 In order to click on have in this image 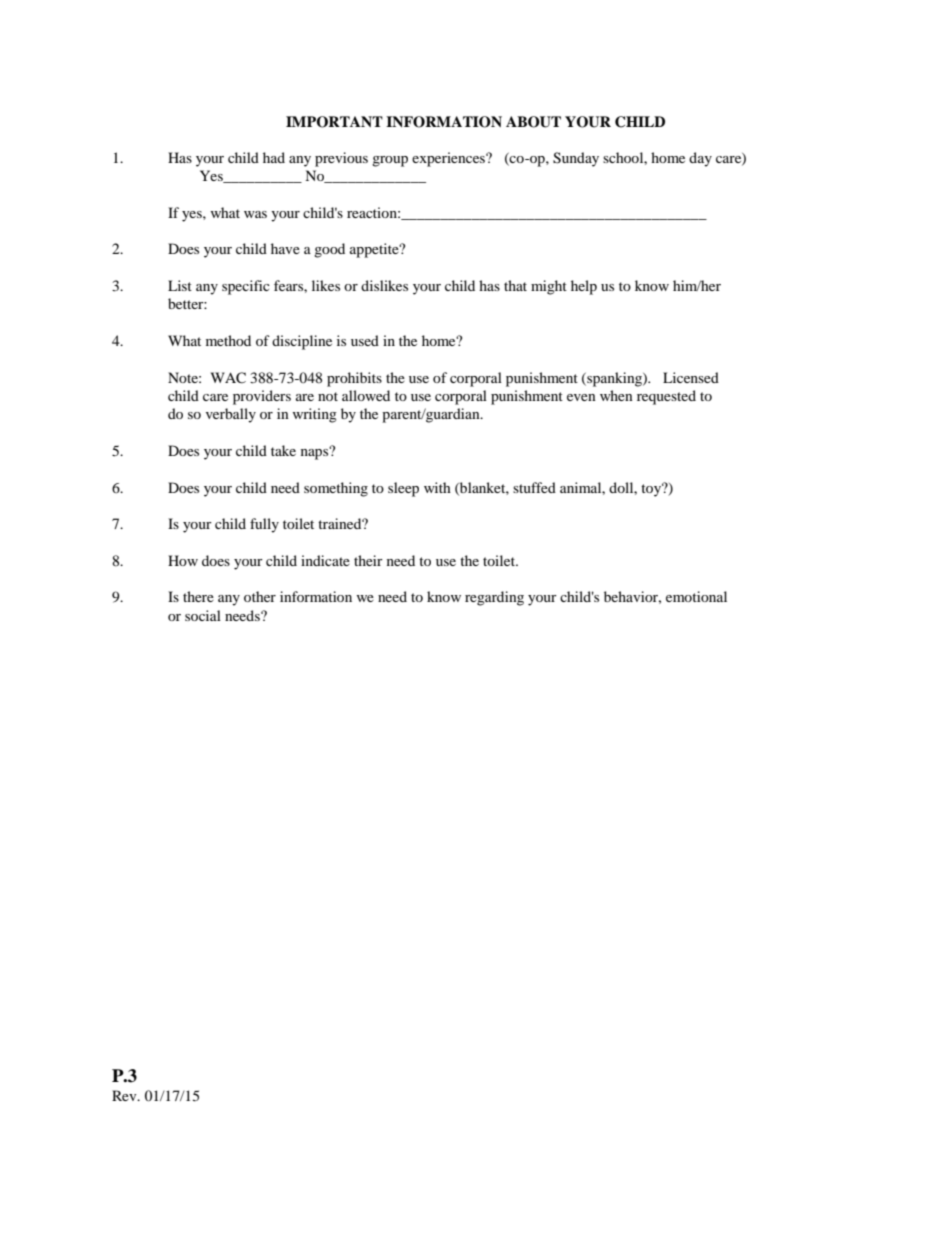, I will do `click(285, 248)`.
